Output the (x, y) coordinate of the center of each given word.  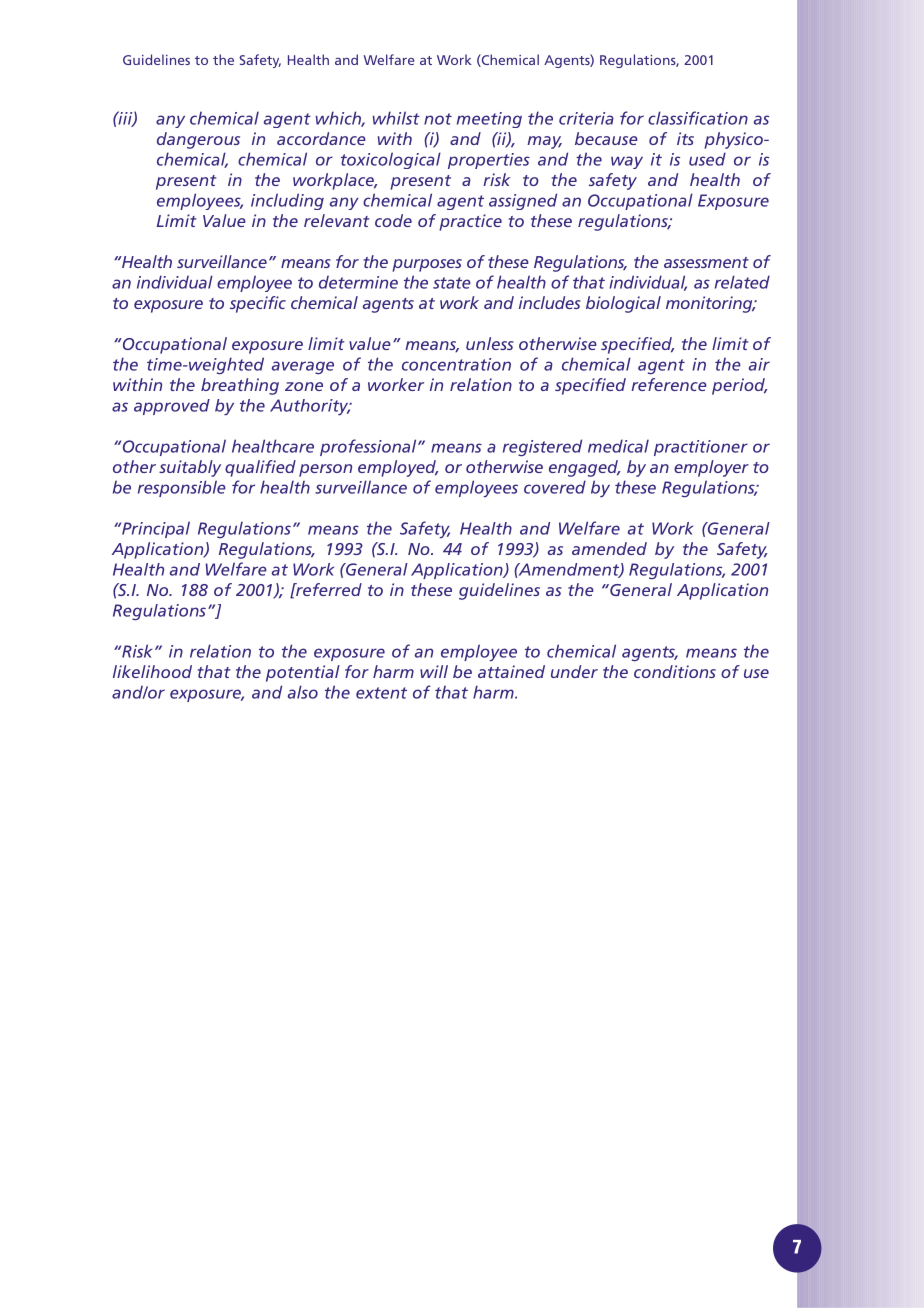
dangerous (198, 140)
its (685, 138)
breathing (240, 386)
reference (669, 384)
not (438, 119)
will (434, 671)
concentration (456, 364)
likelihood (152, 671)
